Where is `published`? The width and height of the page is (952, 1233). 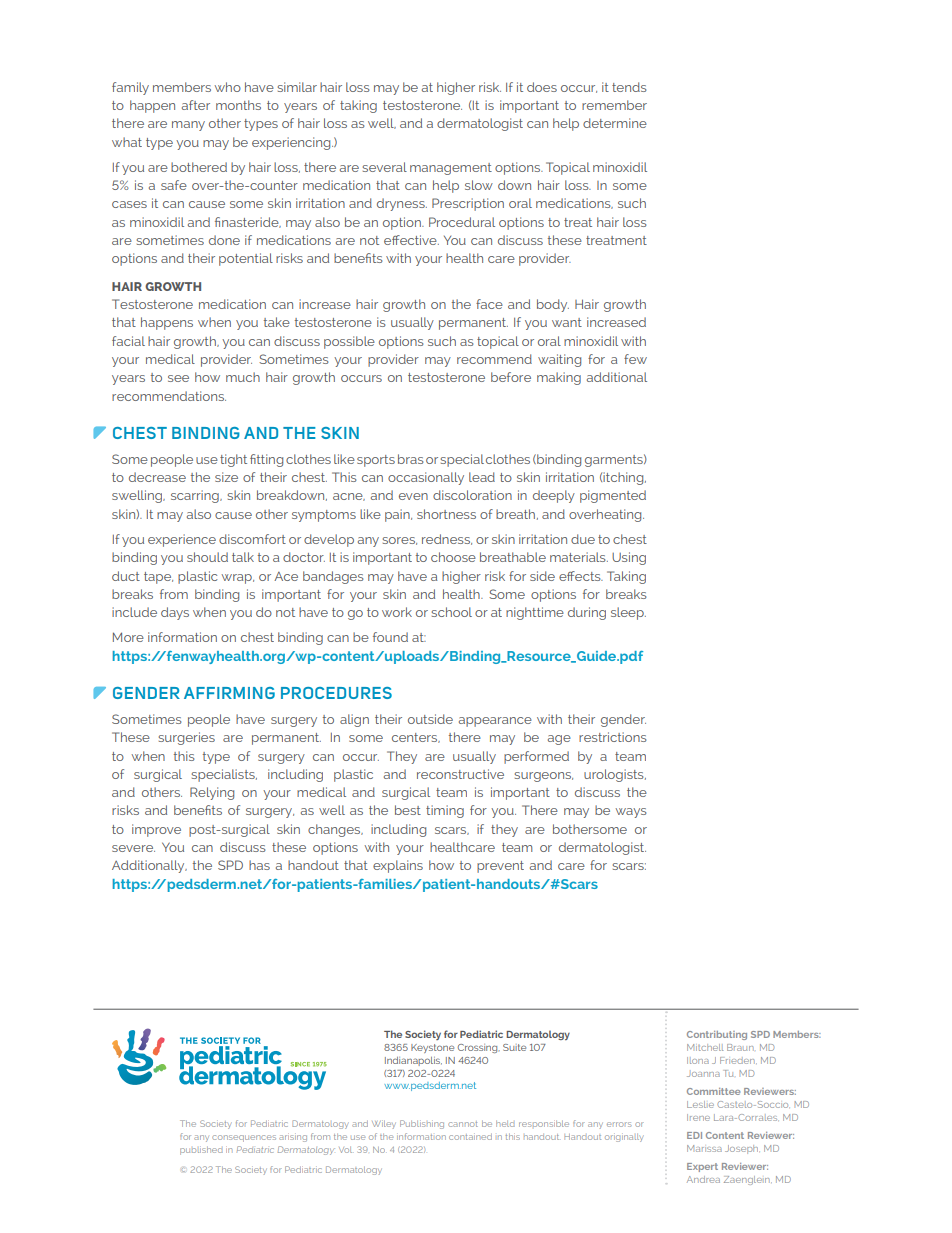 published is located at coordinates (201, 1151).
